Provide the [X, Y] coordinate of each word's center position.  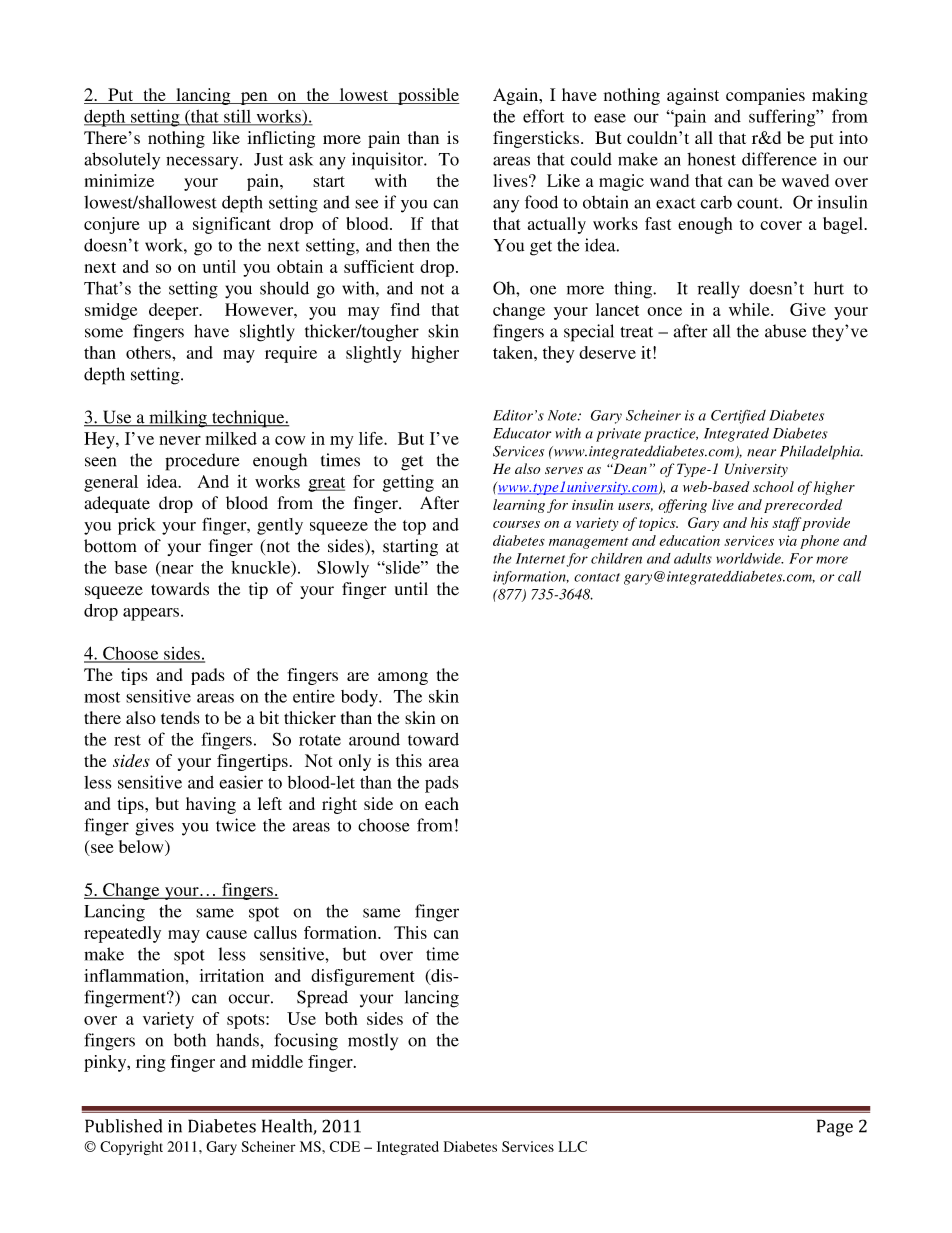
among [403, 678]
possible [427, 96]
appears [151, 614]
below [142, 848]
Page [835, 1128]
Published [123, 1126]
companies [765, 96]
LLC [573, 1146]
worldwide [749, 558]
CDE [345, 1146]
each [442, 803]
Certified [738, 417]
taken [514, 352]
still [237, 117]
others [149, 352]
